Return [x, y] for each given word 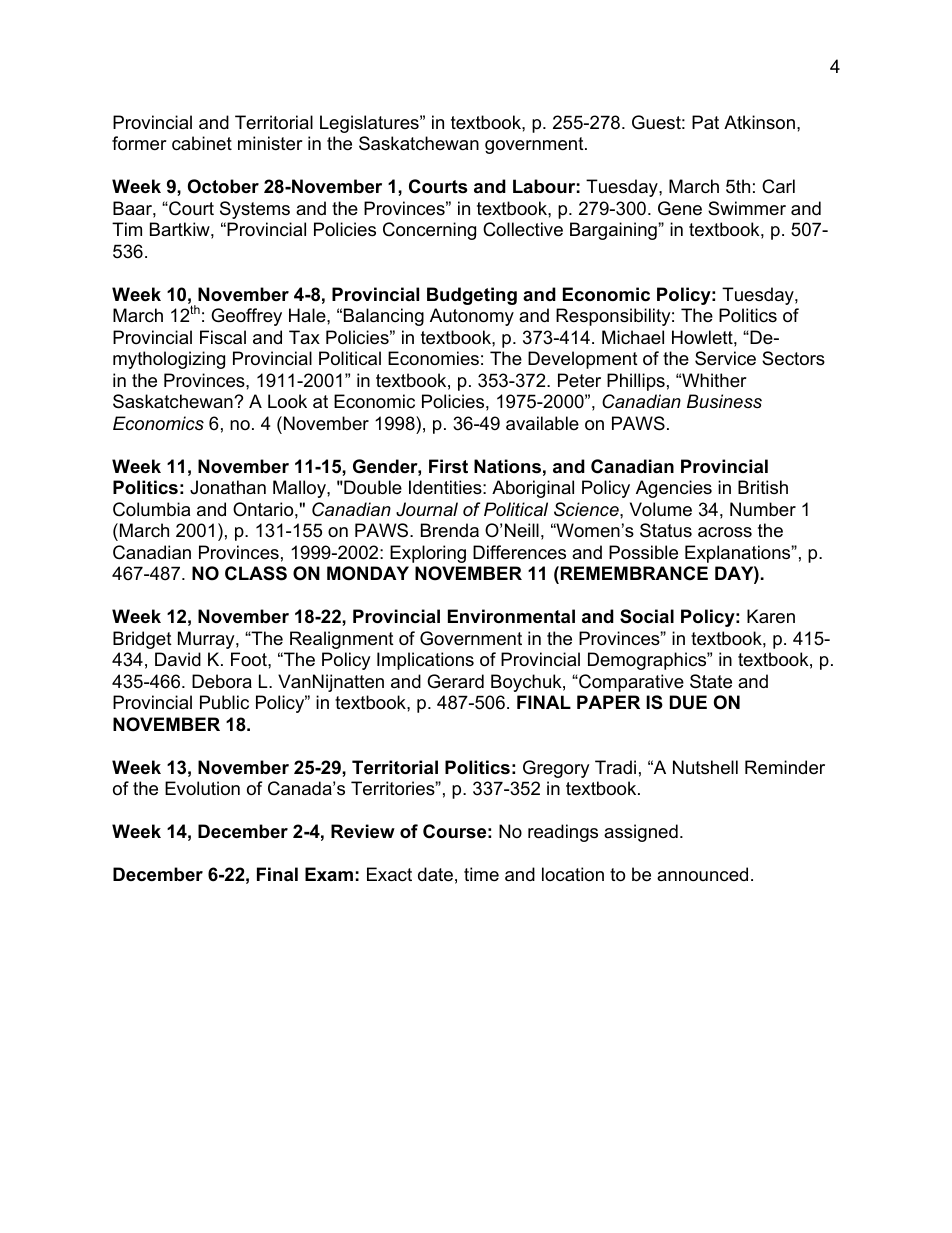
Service [725, 358]
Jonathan [228, 487]
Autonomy [472, 317]
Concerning [429, 231]
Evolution [202, 788]
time [481, 874]
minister [270, 143]
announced [702, 874]
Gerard [455, 681]
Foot [250, 659]
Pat [705, 122]
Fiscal [223, 337]
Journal [427, 509]
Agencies [674, 489]
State [711, 681]
